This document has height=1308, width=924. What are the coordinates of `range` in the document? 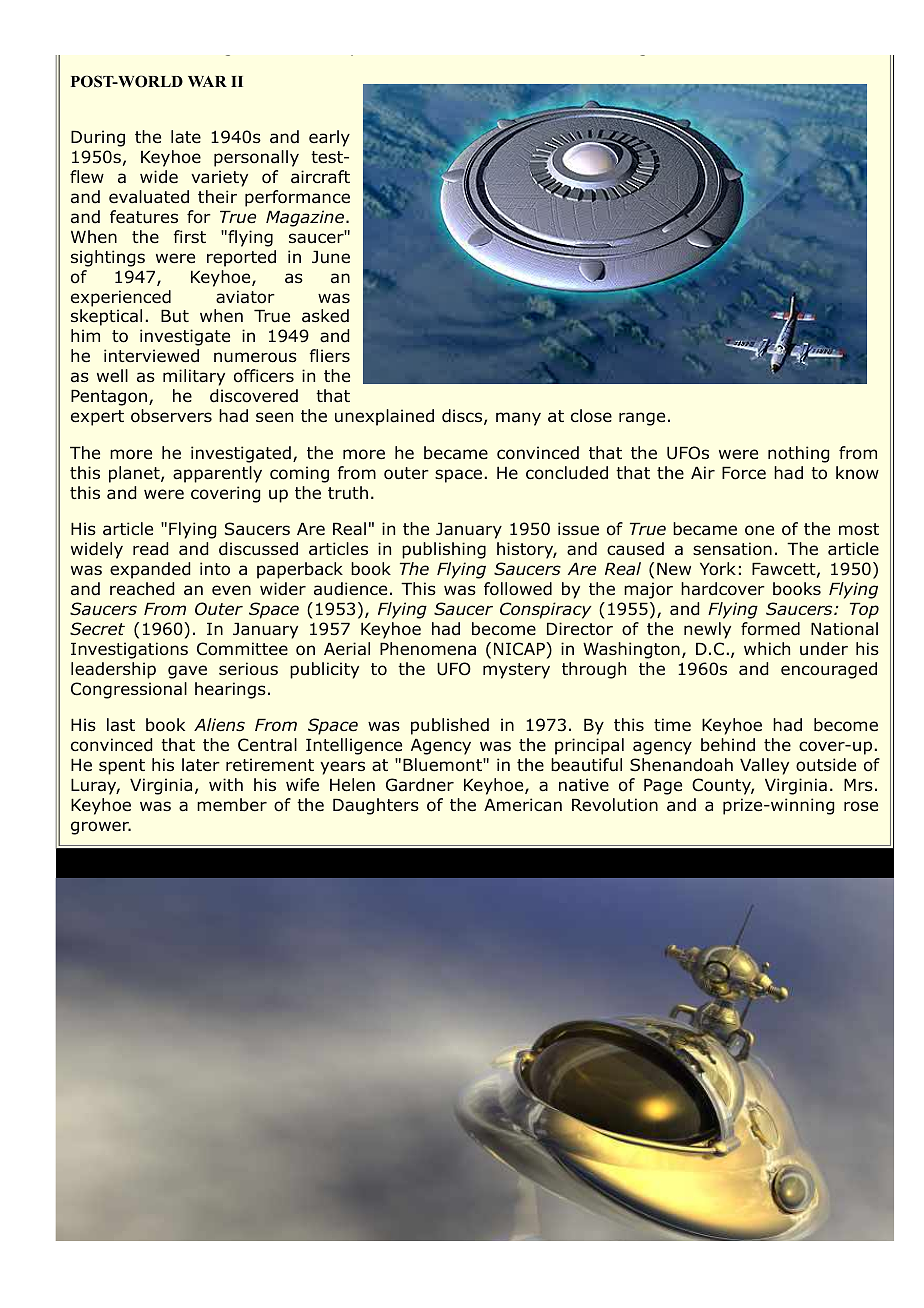 It's located at (642, 419).
